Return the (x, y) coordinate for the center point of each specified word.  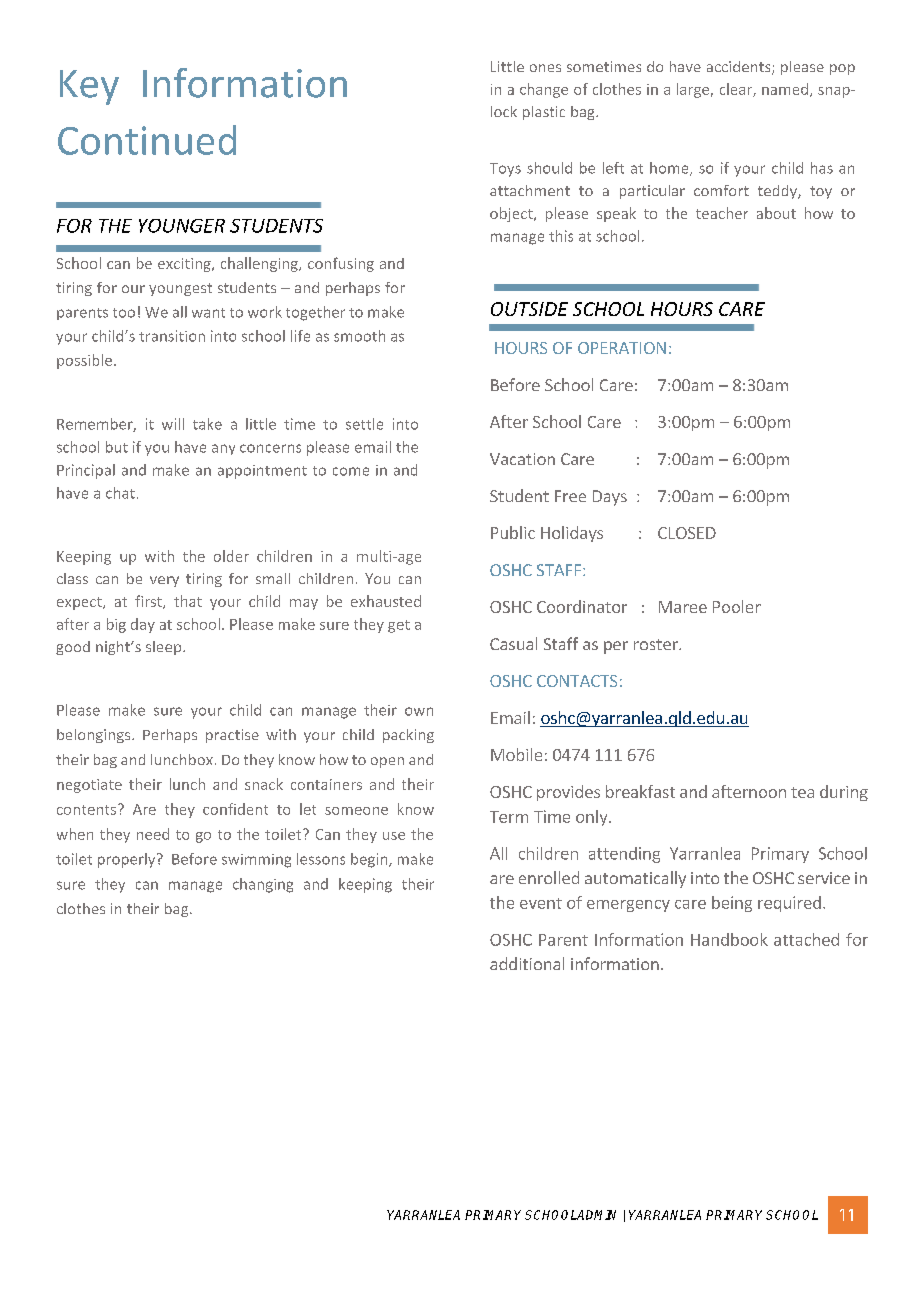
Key (89, 87)
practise (232, 736)
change (544, 90)
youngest (180, 289)
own (419, 711)
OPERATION (622, 348)
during (844, 793)
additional (527, 963)
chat (120, 493)
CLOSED (687, 533)
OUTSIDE (529, 309)
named (785, 89)
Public (513, 532)
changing (263, 885)
